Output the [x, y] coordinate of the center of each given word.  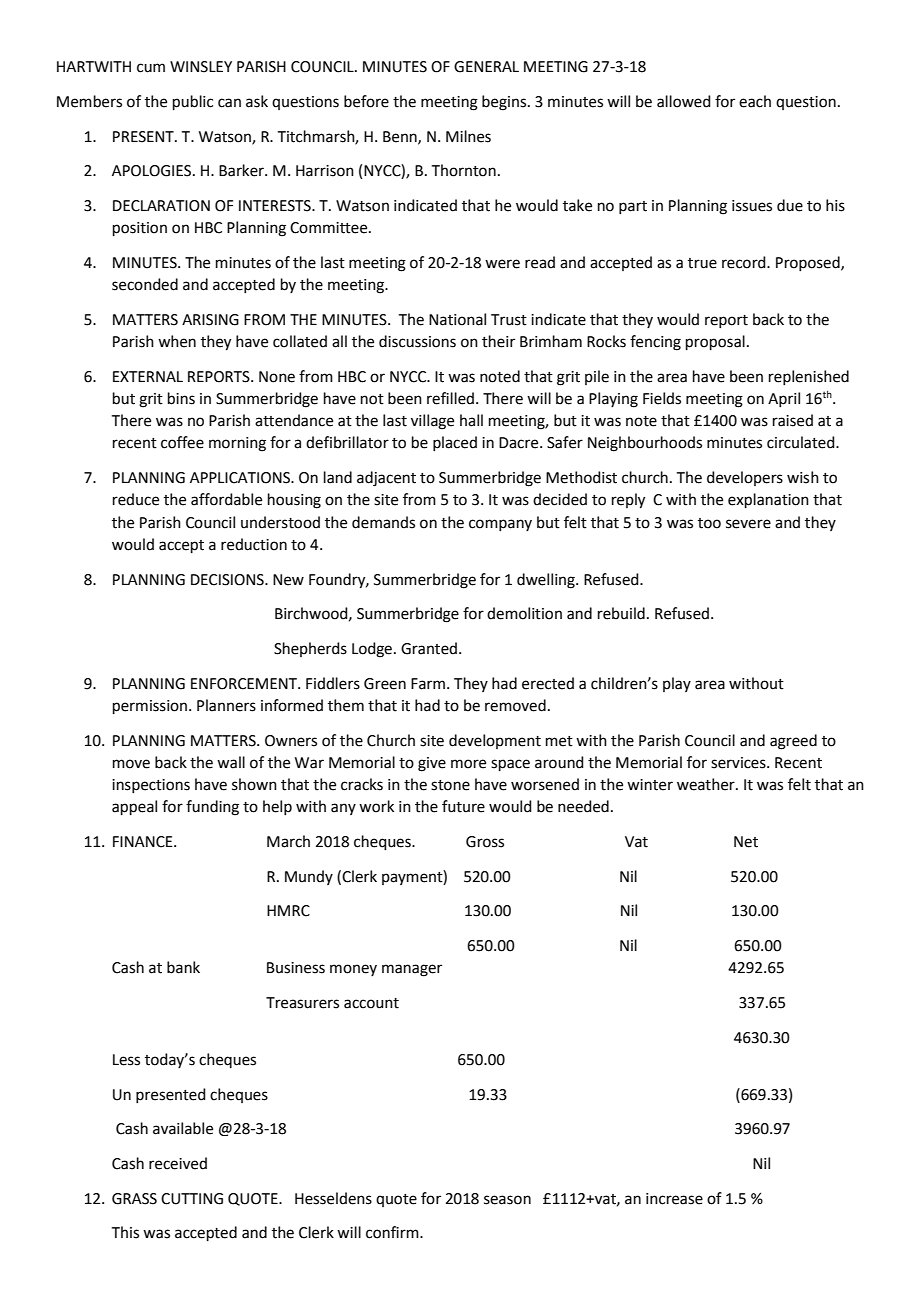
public [193, 102]
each [755, 101]
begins [505, 103]
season [507, 1200]
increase [674, 1199]
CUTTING [192, 1199]
